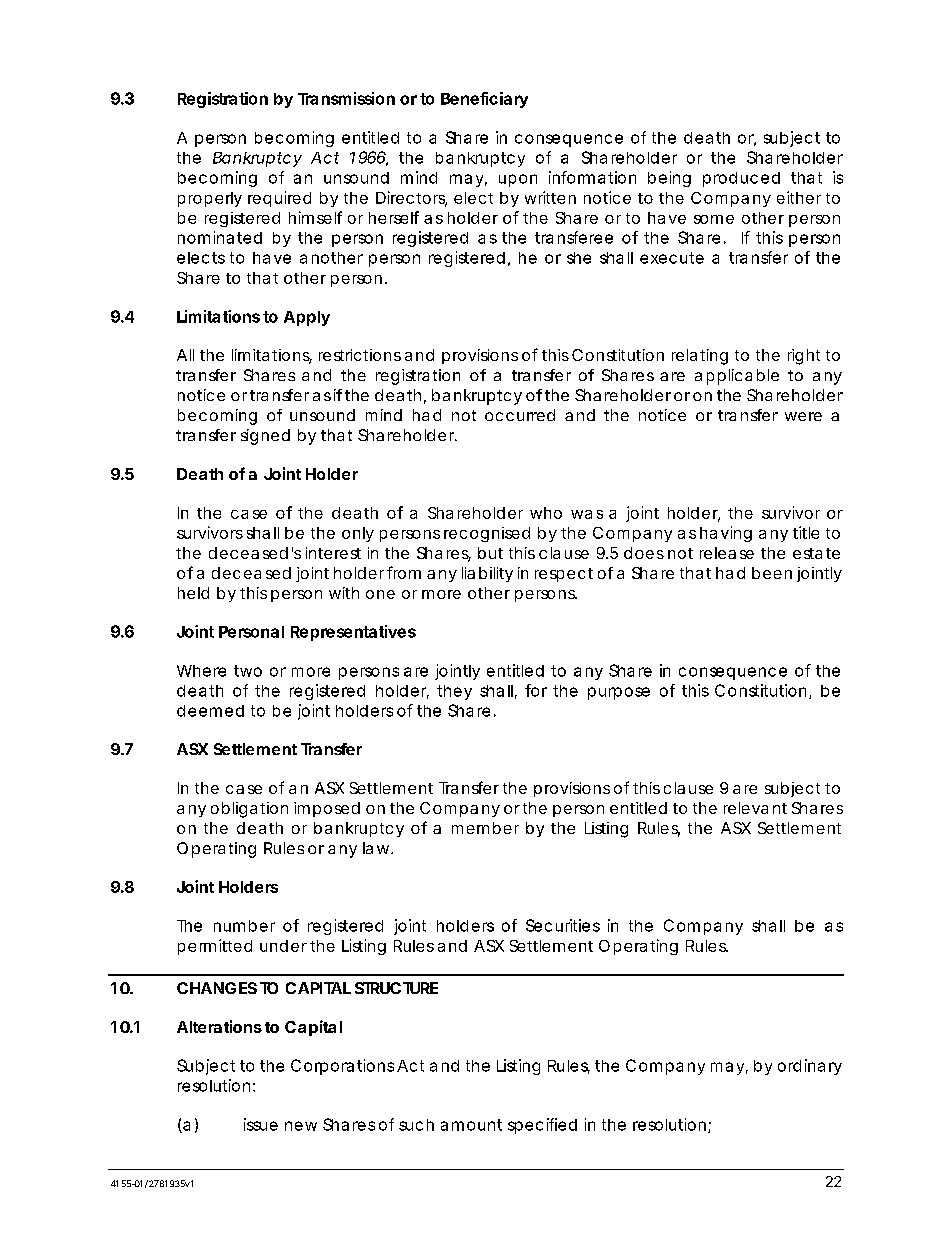 Image resolution: width=952 pixels, height=1233 pixels. Describe the element at coordinates (810, 1067) in the image. I see `ordinary` at that location.
